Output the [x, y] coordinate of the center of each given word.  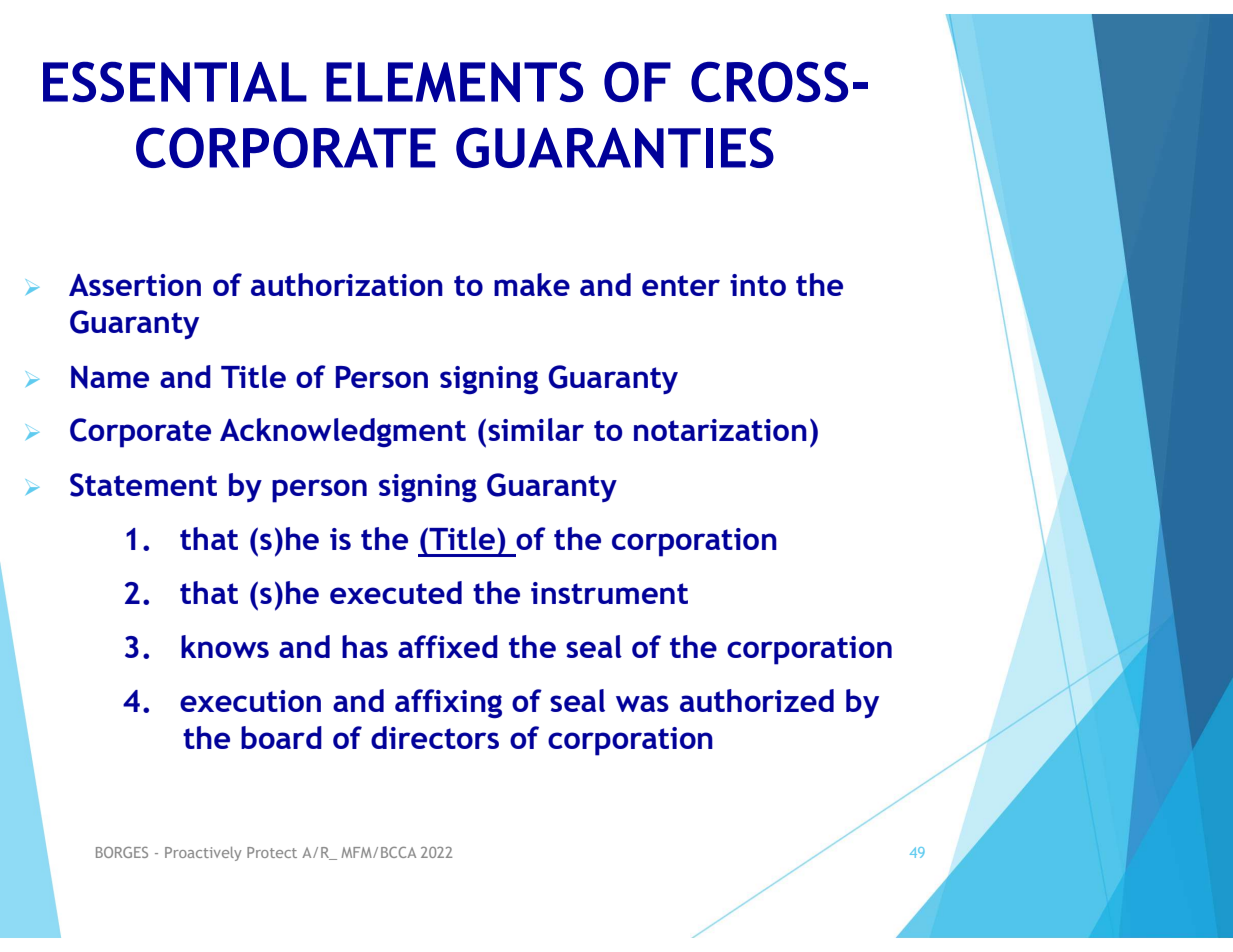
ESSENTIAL [175, 81]
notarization [720, 430]
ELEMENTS [455, 81]
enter [681, 285]
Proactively [203, 854]
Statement [143, 485]
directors [435, 737]
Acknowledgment [343, 433]
